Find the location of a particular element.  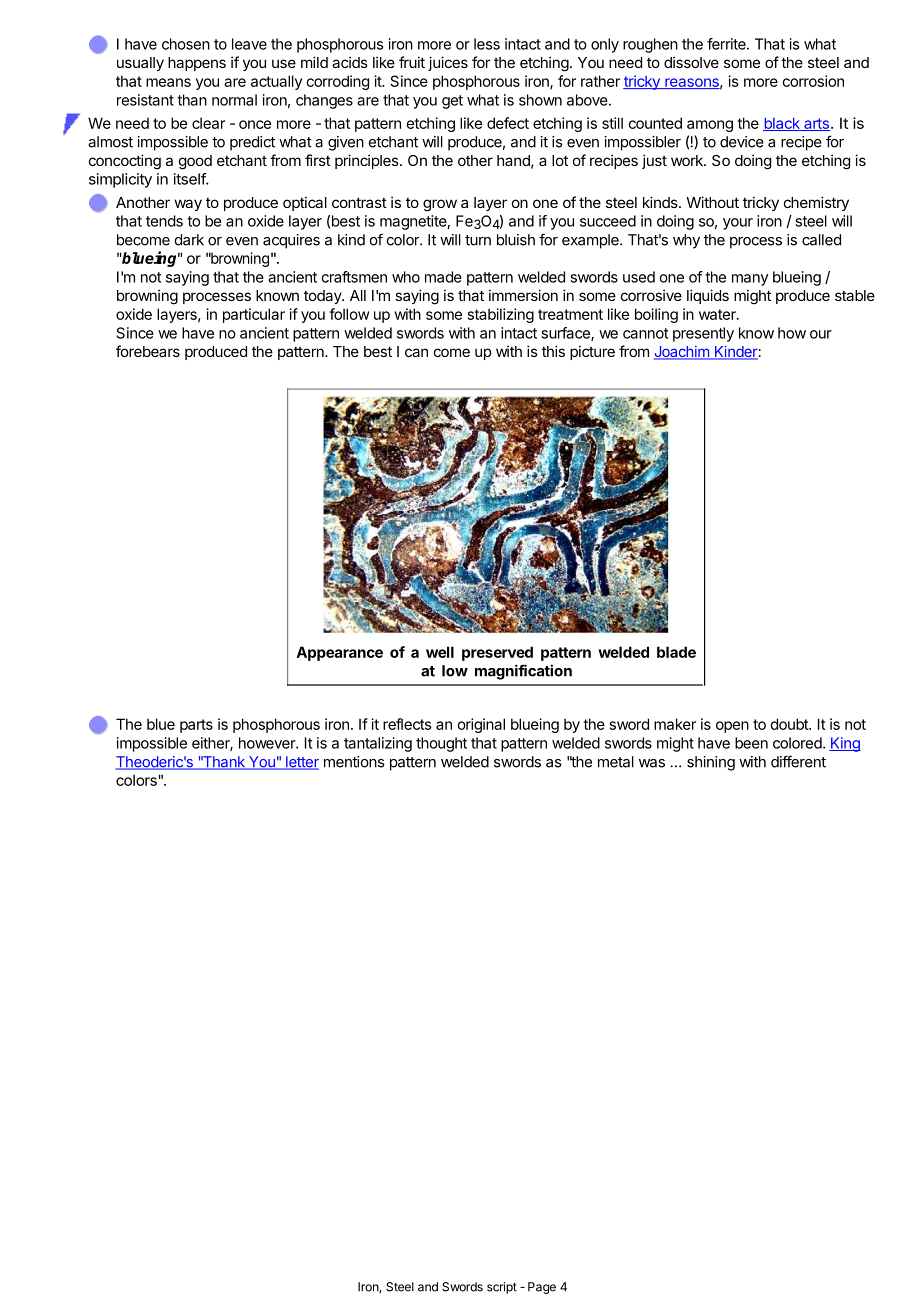

script is located at coordinates (502, 1288).
